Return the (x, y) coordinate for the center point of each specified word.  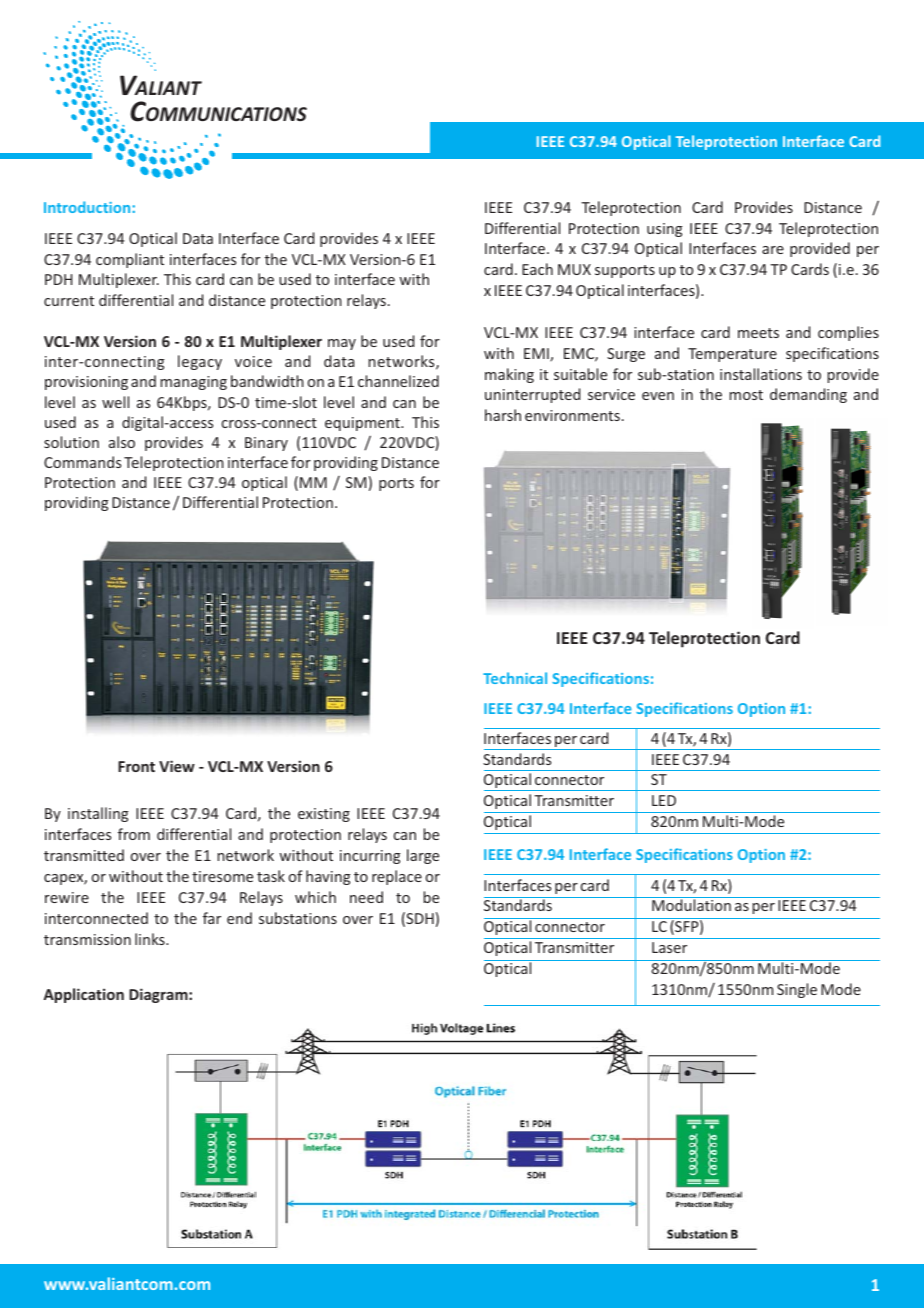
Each (537, 269)
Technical (515, 678)
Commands (82, 462)
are (773, 250)
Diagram (159, 995)
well (115, 402)
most (746, 395)
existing (324, 815)
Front (136, 766)
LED (664, 800)
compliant (130, 260)
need (366, 897)
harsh (503, 415)
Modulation (691, 905)
